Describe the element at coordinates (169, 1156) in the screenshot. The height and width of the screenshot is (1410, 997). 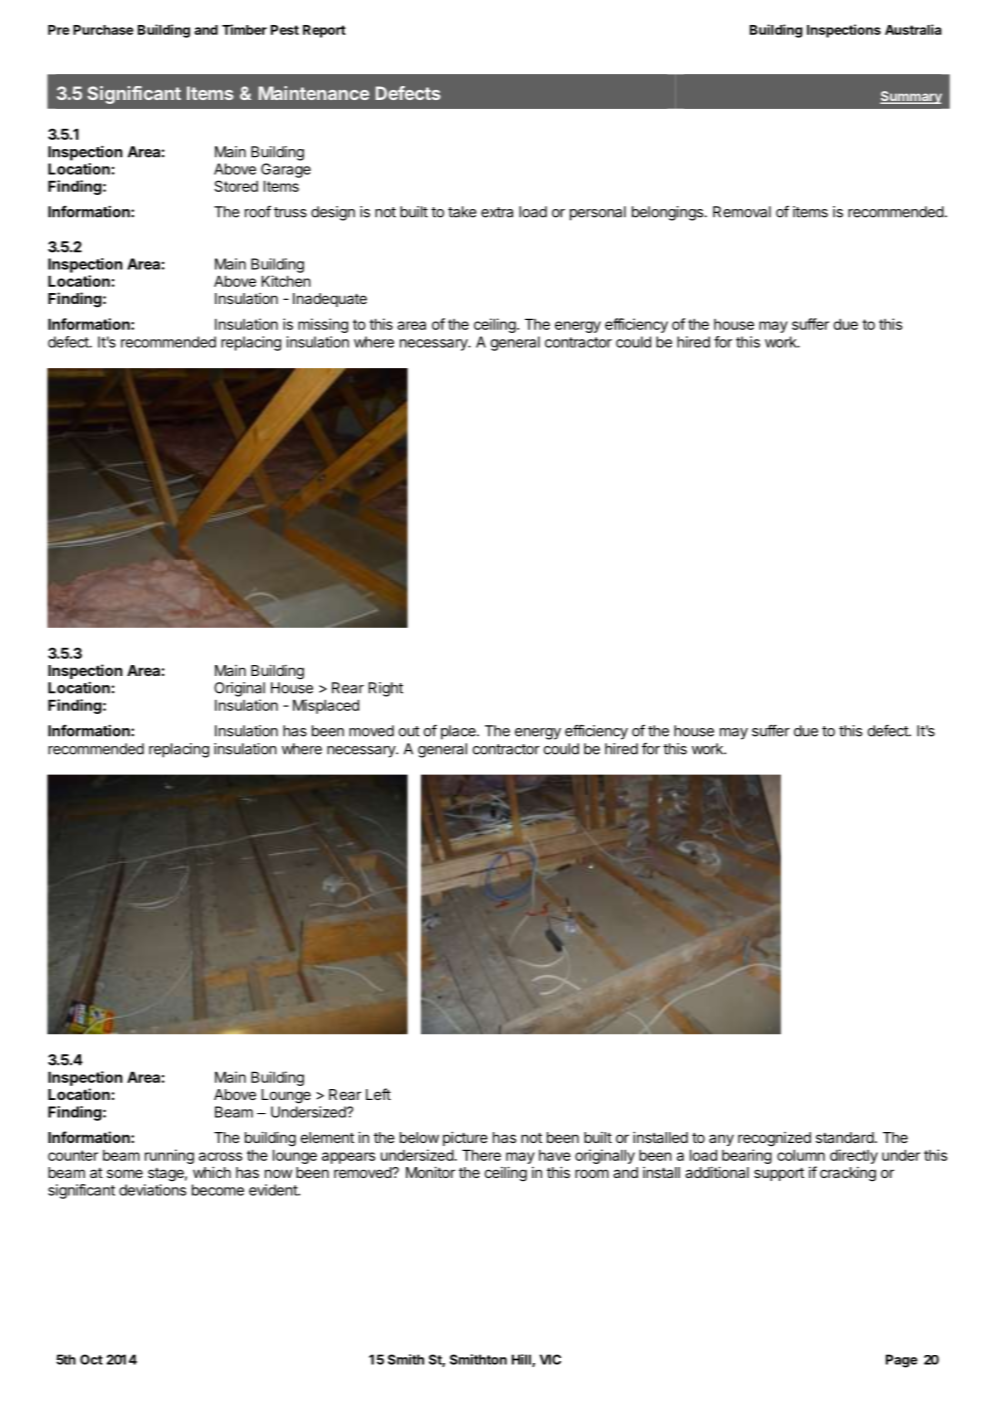
I see `running` at that location.
